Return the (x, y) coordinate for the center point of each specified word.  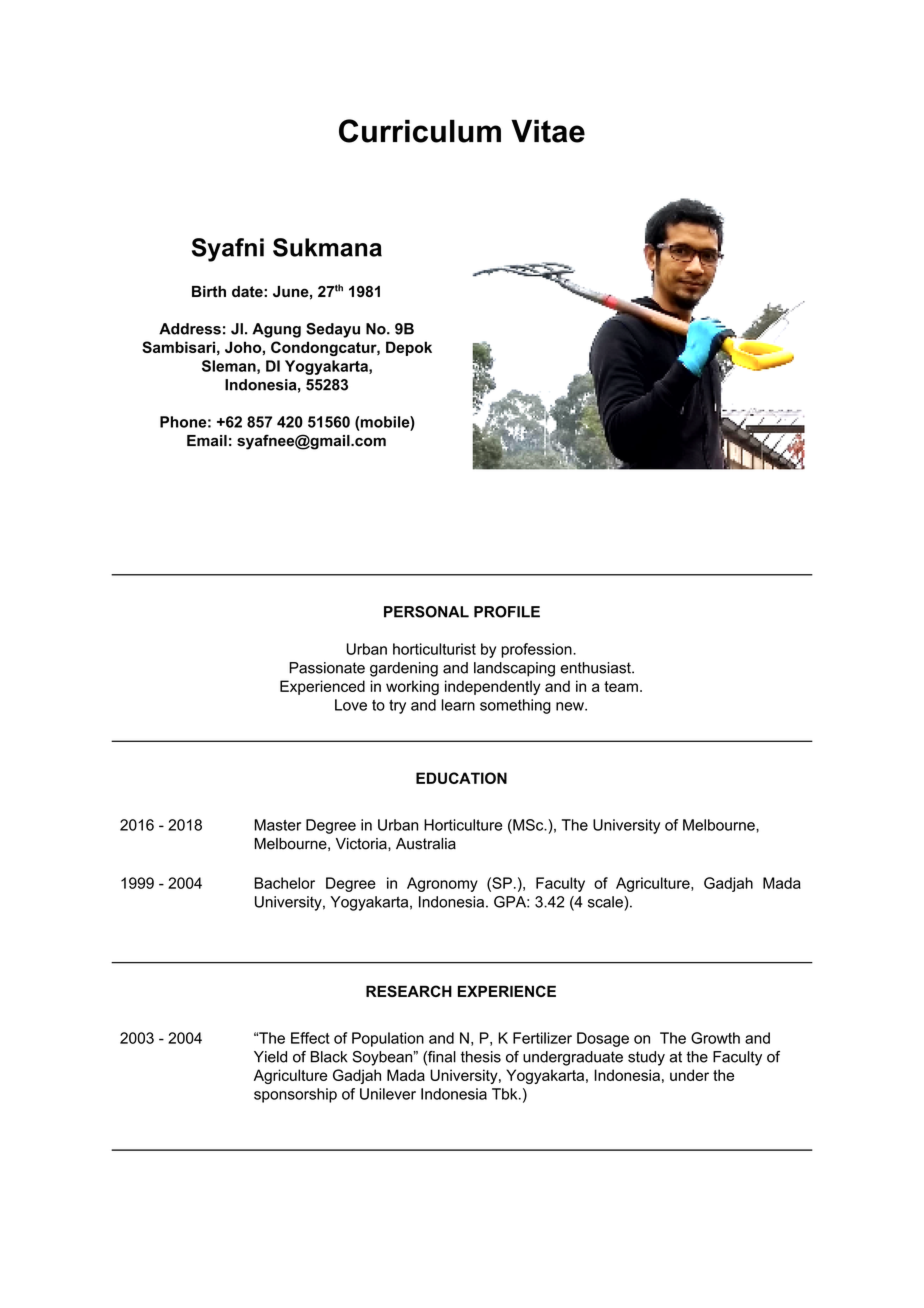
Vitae (548, 131)
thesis (481, 1057)
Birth (209, 292)
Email (207, 441)
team (621, 686)
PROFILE (507, 612)
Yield (270, 1057)
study (646, 1058)
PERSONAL (426, 612)
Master (277, 825)
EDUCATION (461, 778)
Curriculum (420, 131)
